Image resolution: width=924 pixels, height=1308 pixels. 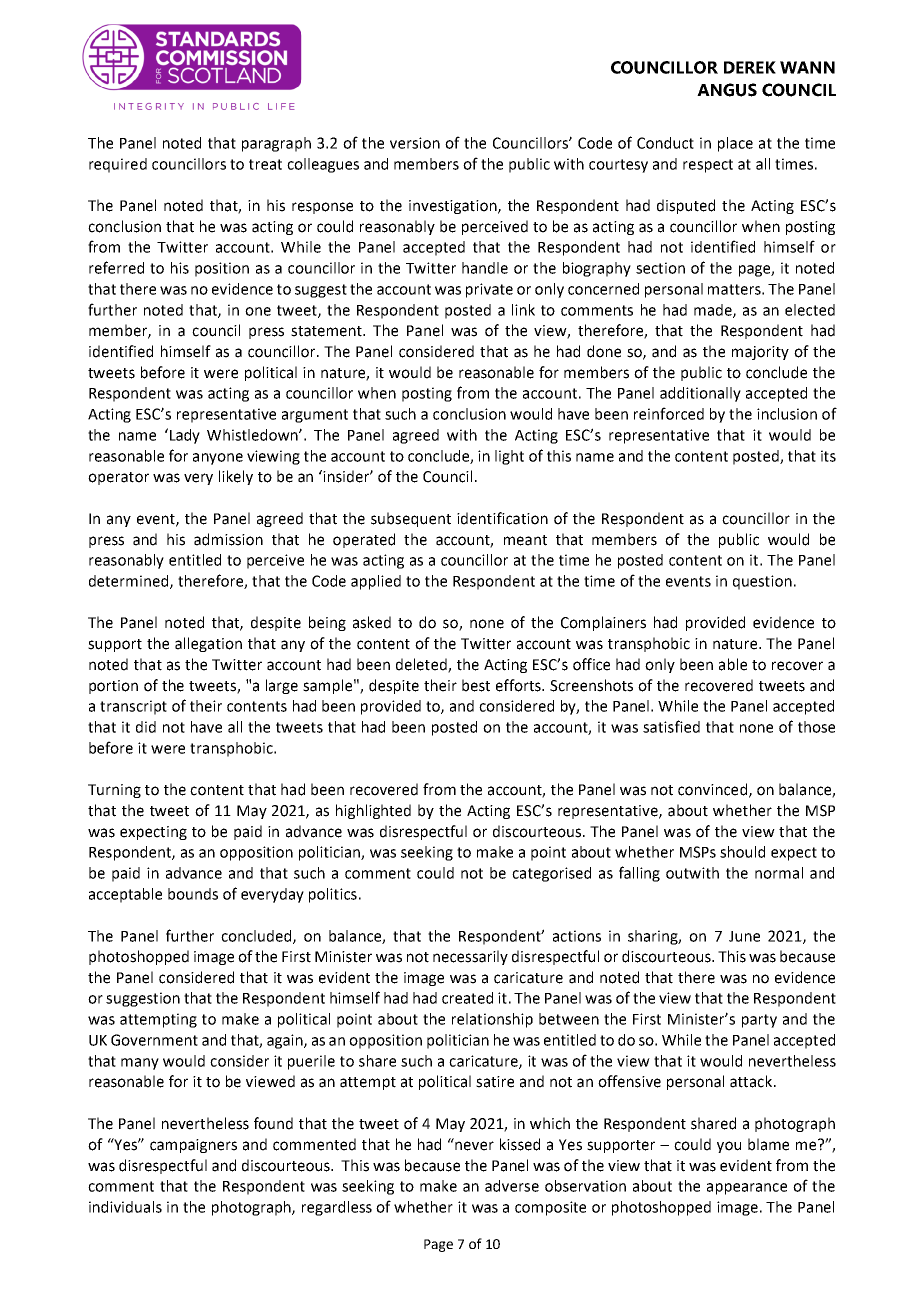 I want to click on categorised, so click(x=551, y=874).
